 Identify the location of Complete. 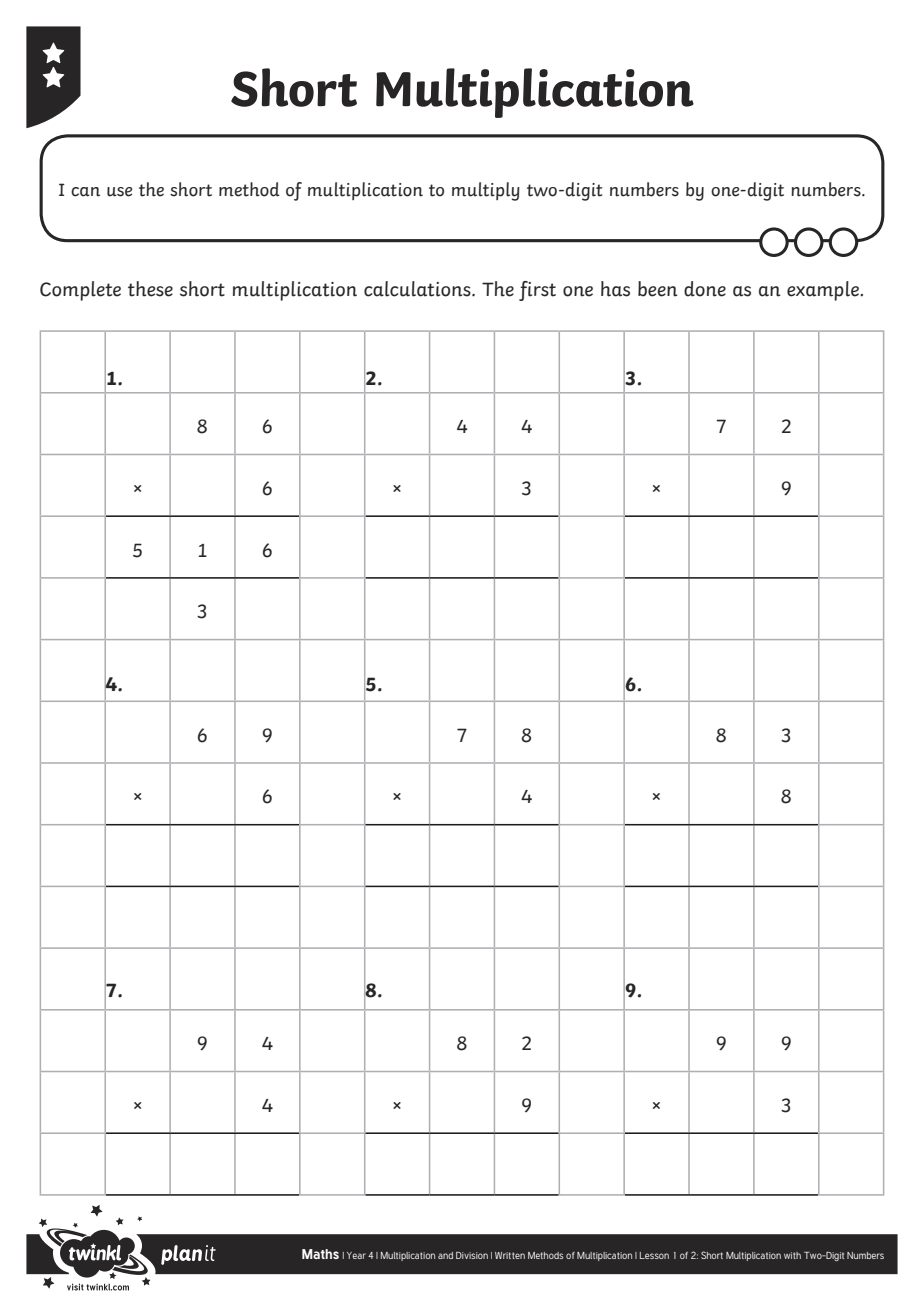
(80, 291).
